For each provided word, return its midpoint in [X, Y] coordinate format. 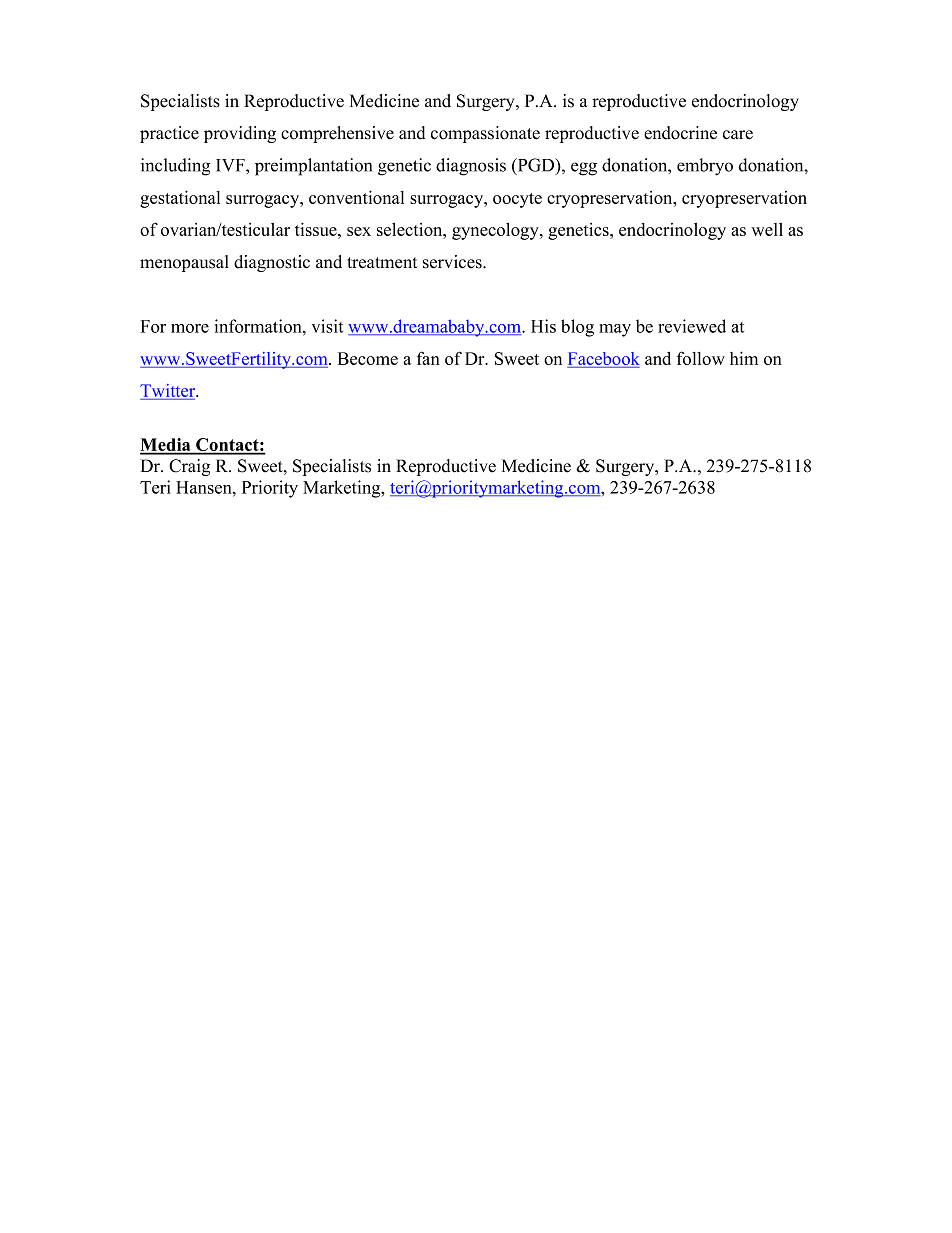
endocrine [680, 133]
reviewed [692, 326]
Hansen [205, 487]
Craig [189, 467]
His [543, 326]
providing [240, 134]
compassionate [485, 134]
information [259, 326]
